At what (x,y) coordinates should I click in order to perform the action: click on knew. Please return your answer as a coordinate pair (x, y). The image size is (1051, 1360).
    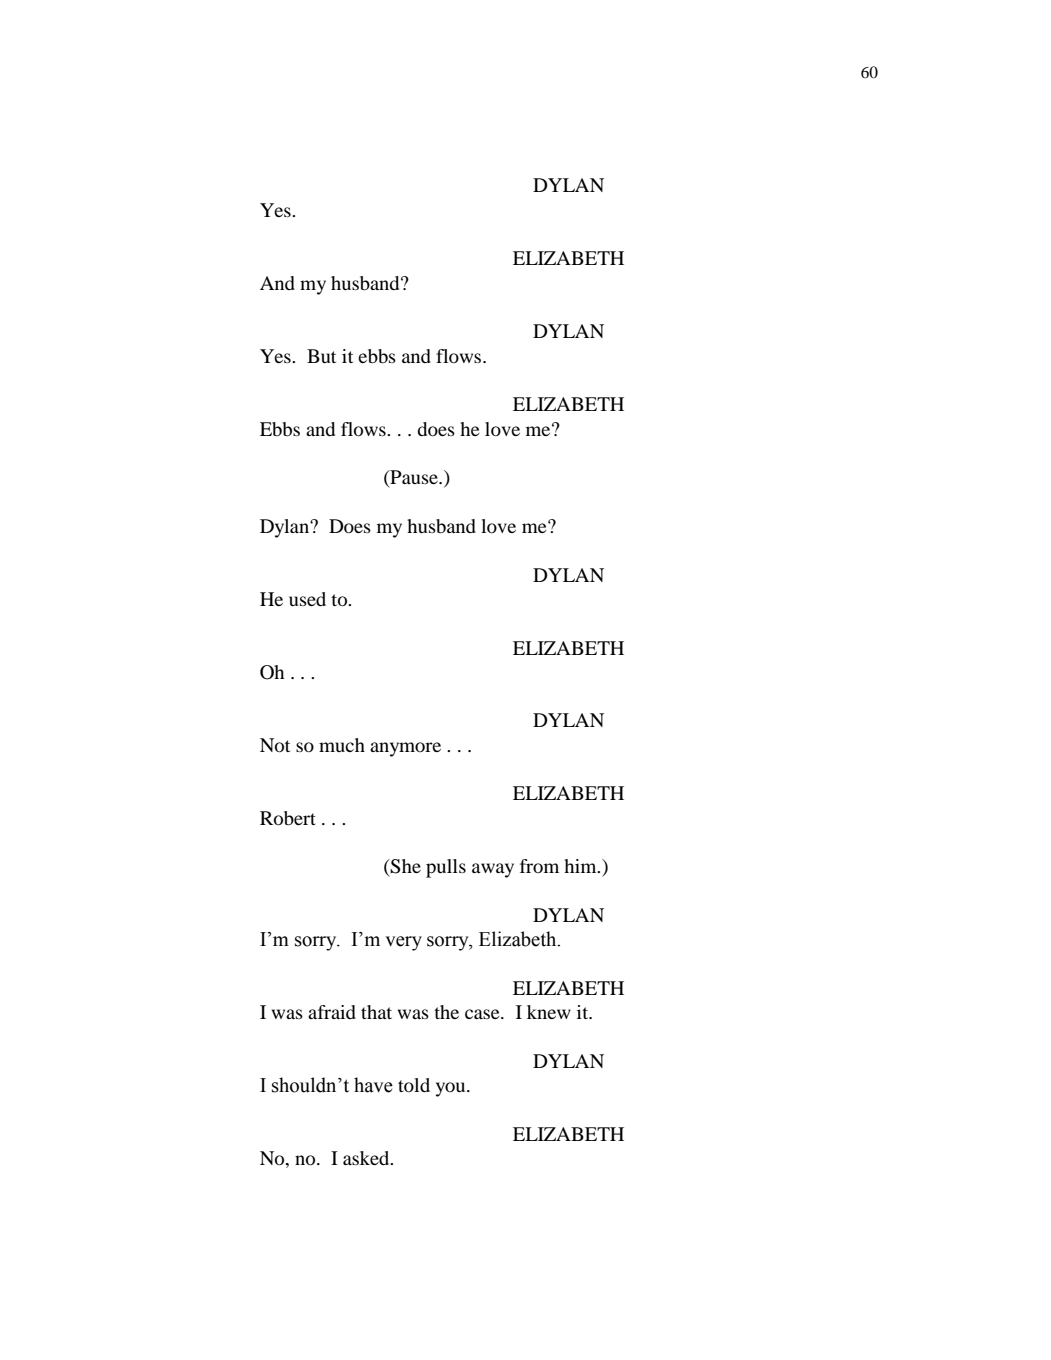
    Looking at the image, I should click on (549, 1012).
